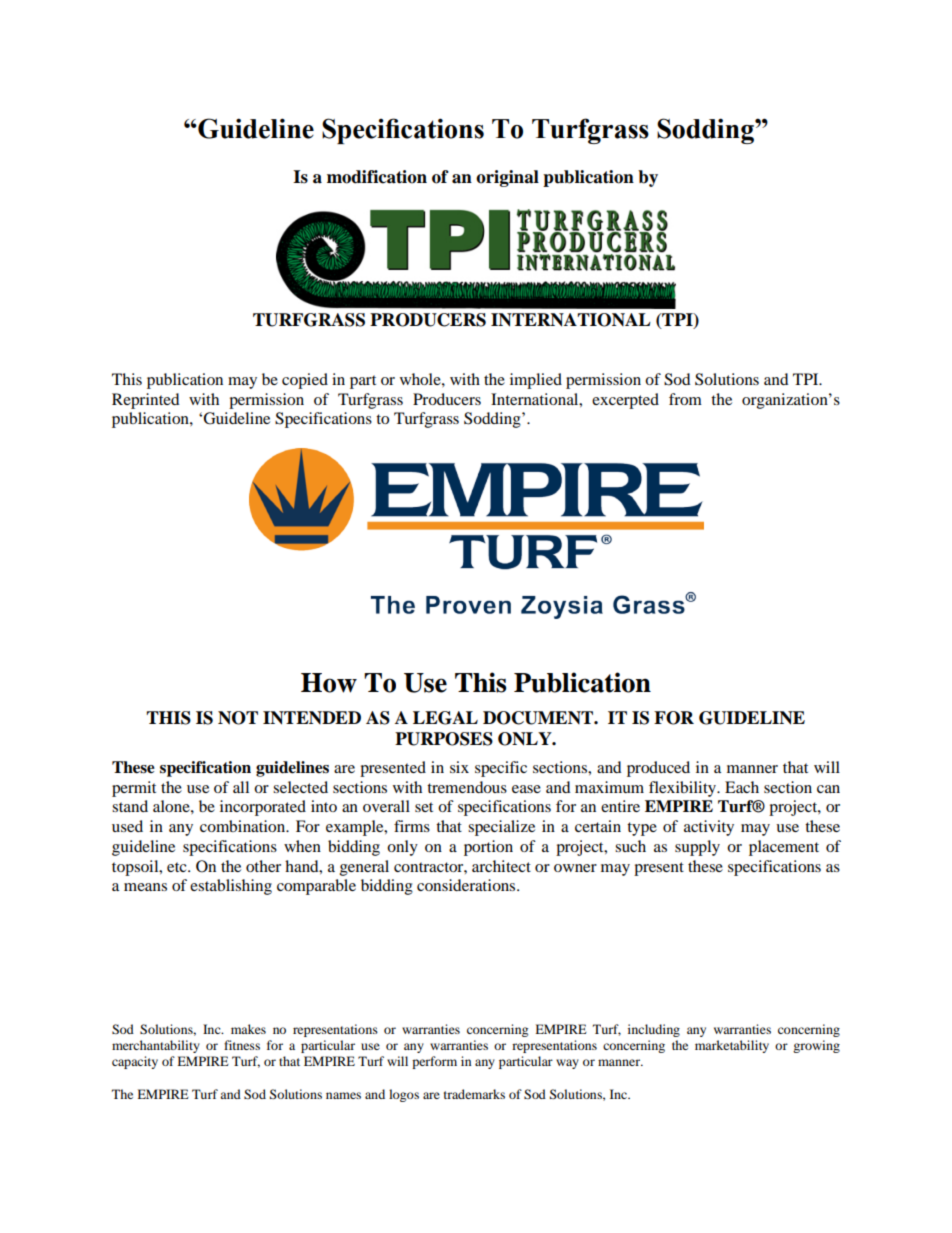  I want to click on excerpted, so click(625, 401).
